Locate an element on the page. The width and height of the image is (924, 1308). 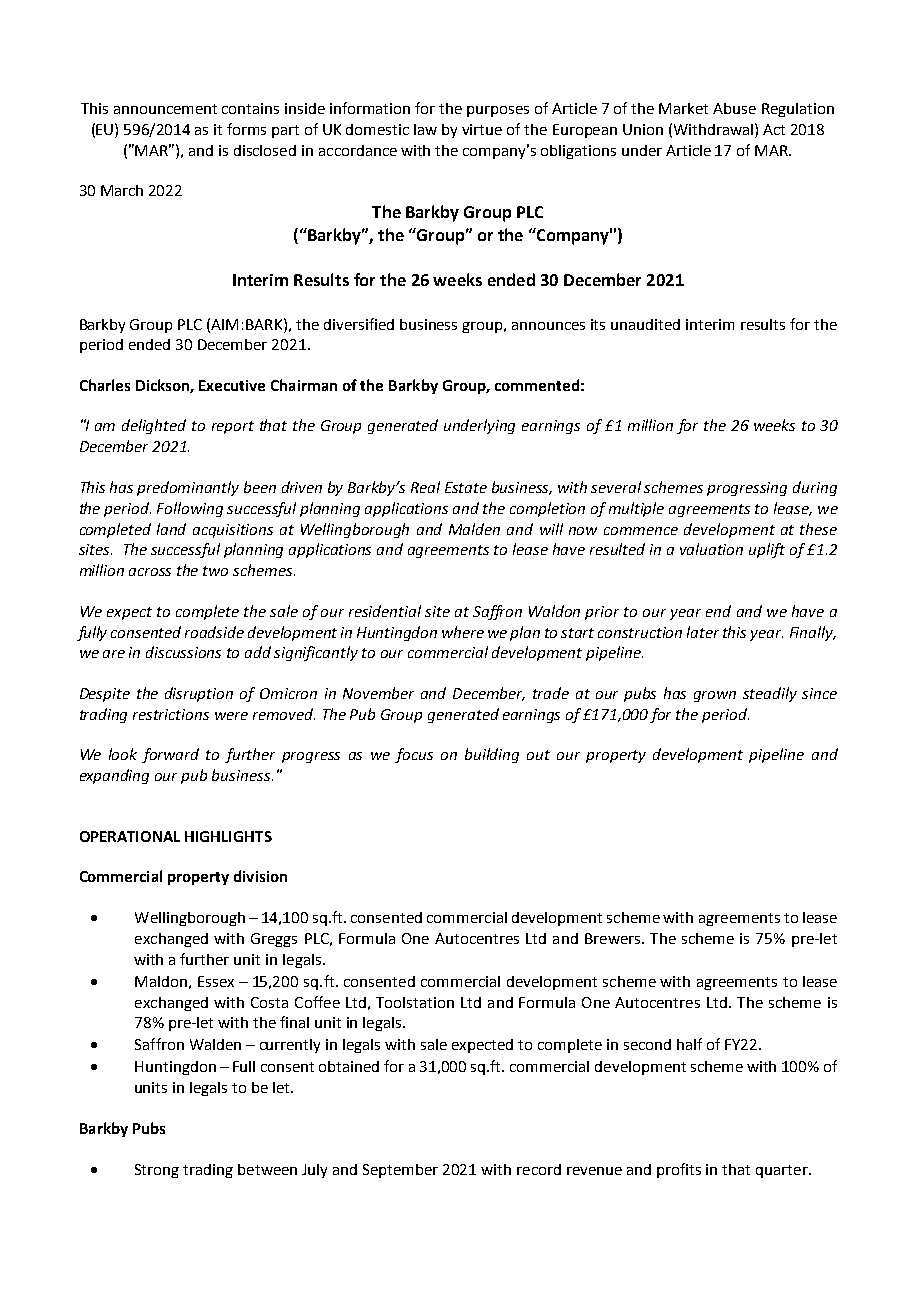
predominantly is located at coordinates (188, 488).
